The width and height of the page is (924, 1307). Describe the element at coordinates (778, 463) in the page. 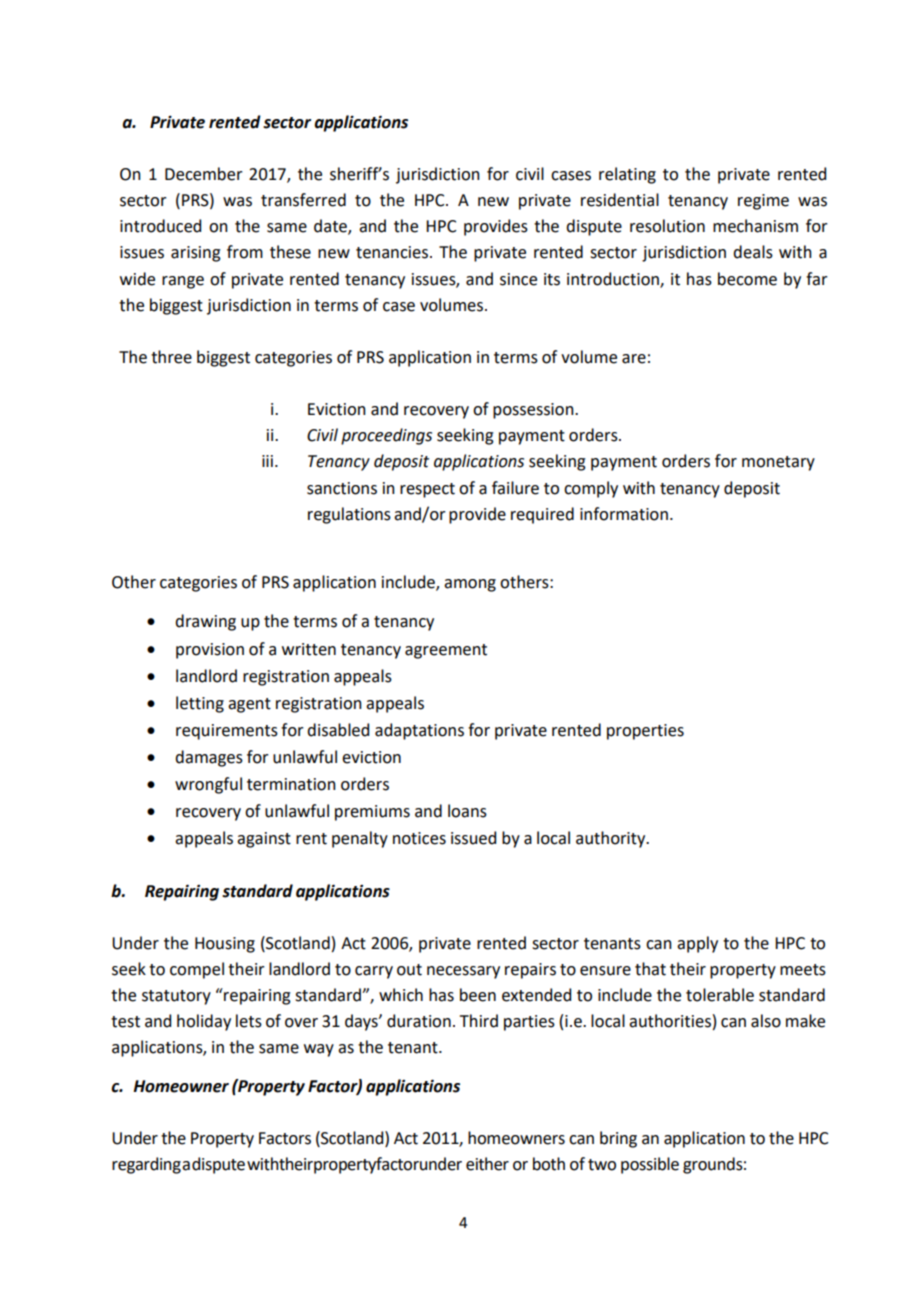

I see `monetary` at that location.
